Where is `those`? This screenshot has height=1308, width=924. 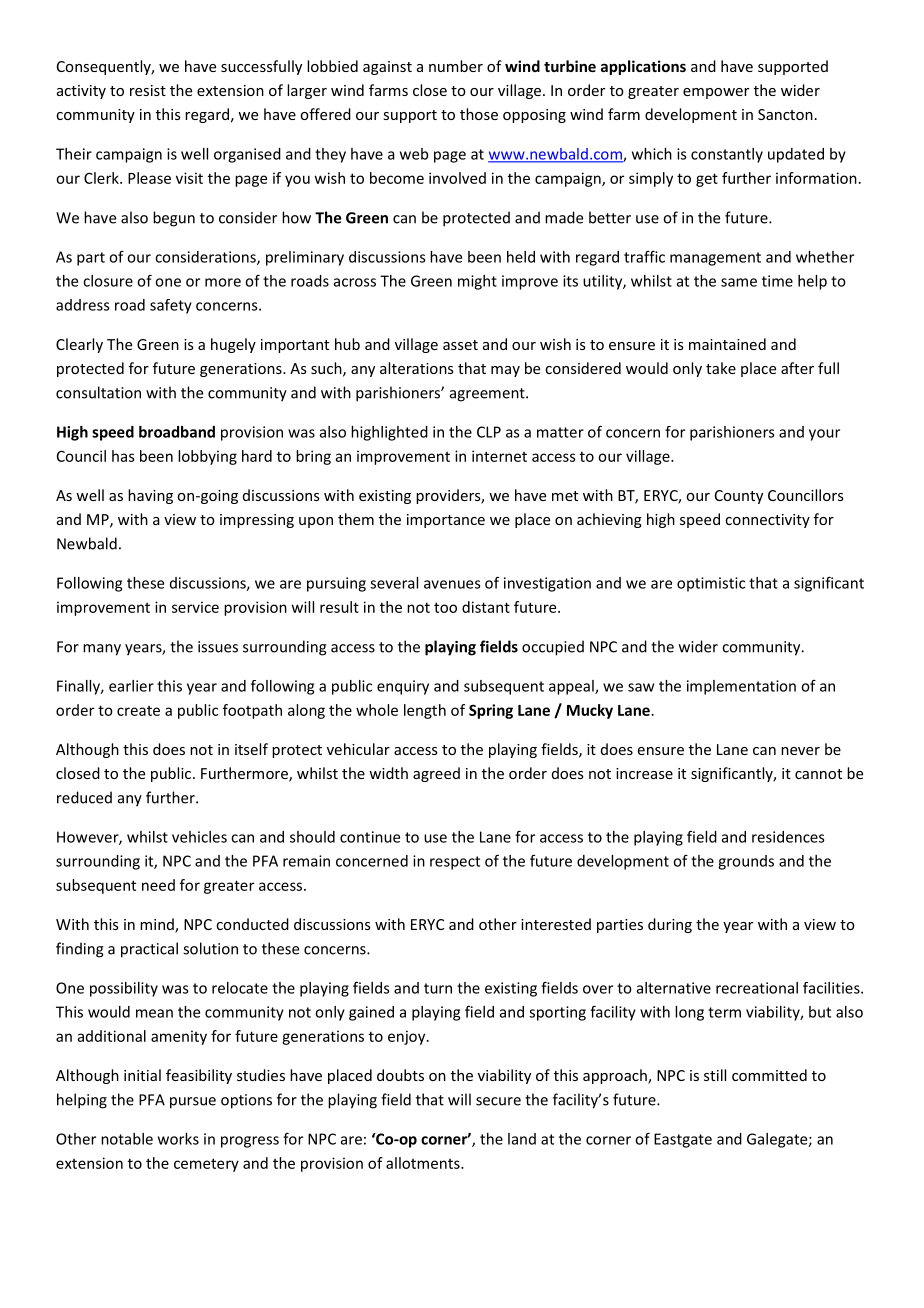 those is located at coordinates (479, 114).
